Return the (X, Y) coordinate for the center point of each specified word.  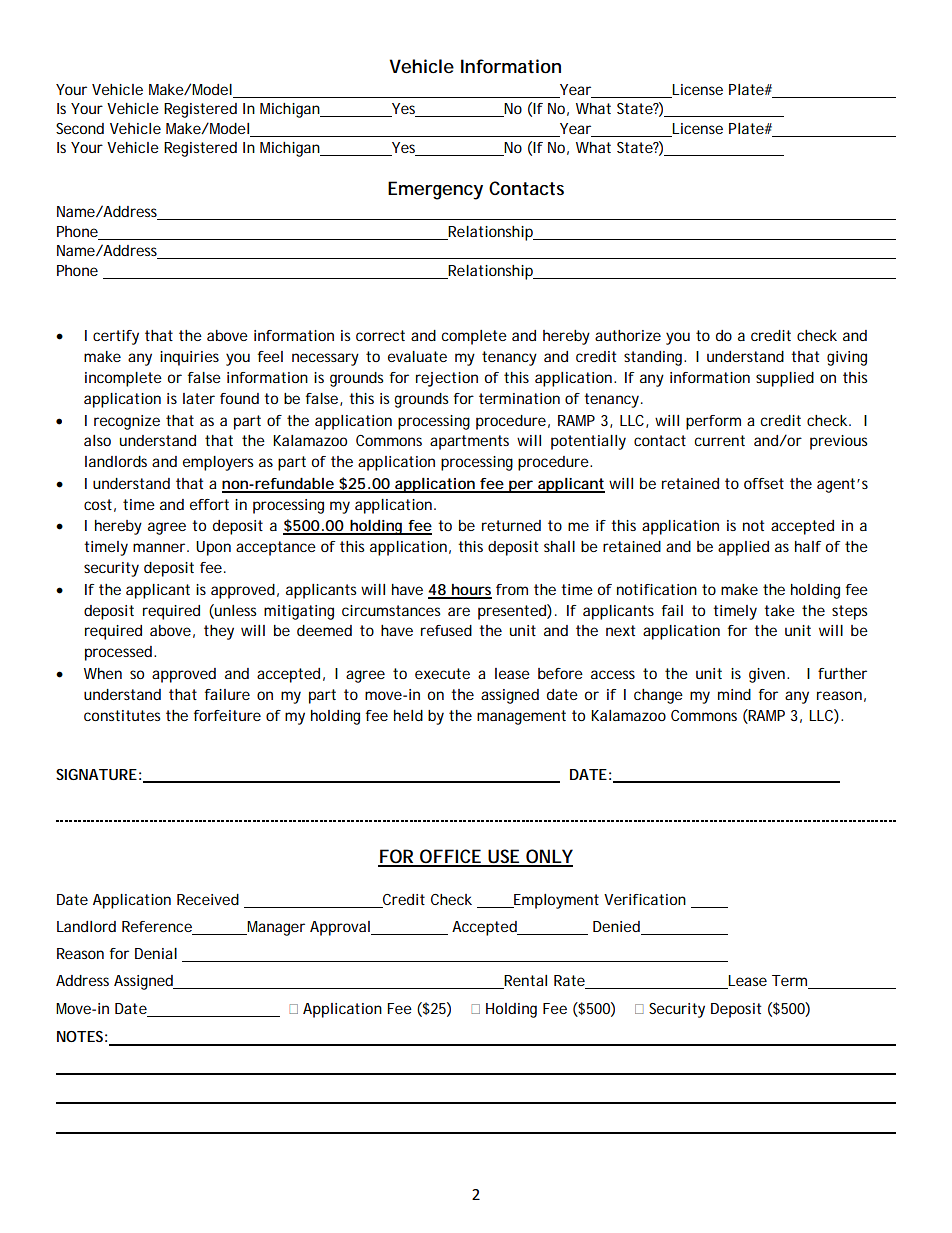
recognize (127, 422)
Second (80, 128)
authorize (628, 335)
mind (734, 694)
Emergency (435, 190)
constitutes (122, 715)
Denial (156, 953)
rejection (447, 379)
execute (442, 673)
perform (713, 422)
